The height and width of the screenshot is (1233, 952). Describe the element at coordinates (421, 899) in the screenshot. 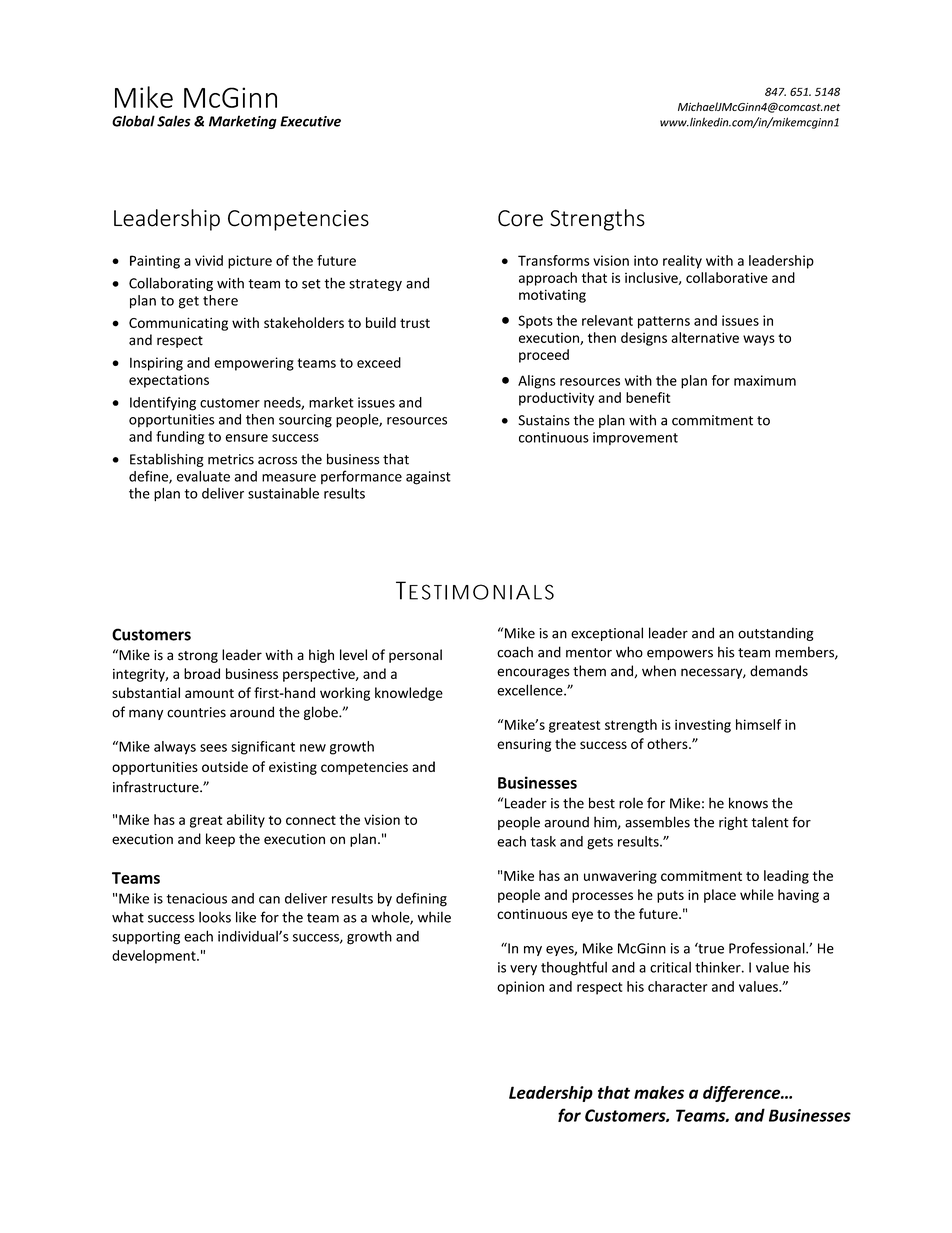

I see `defining` at that location.
